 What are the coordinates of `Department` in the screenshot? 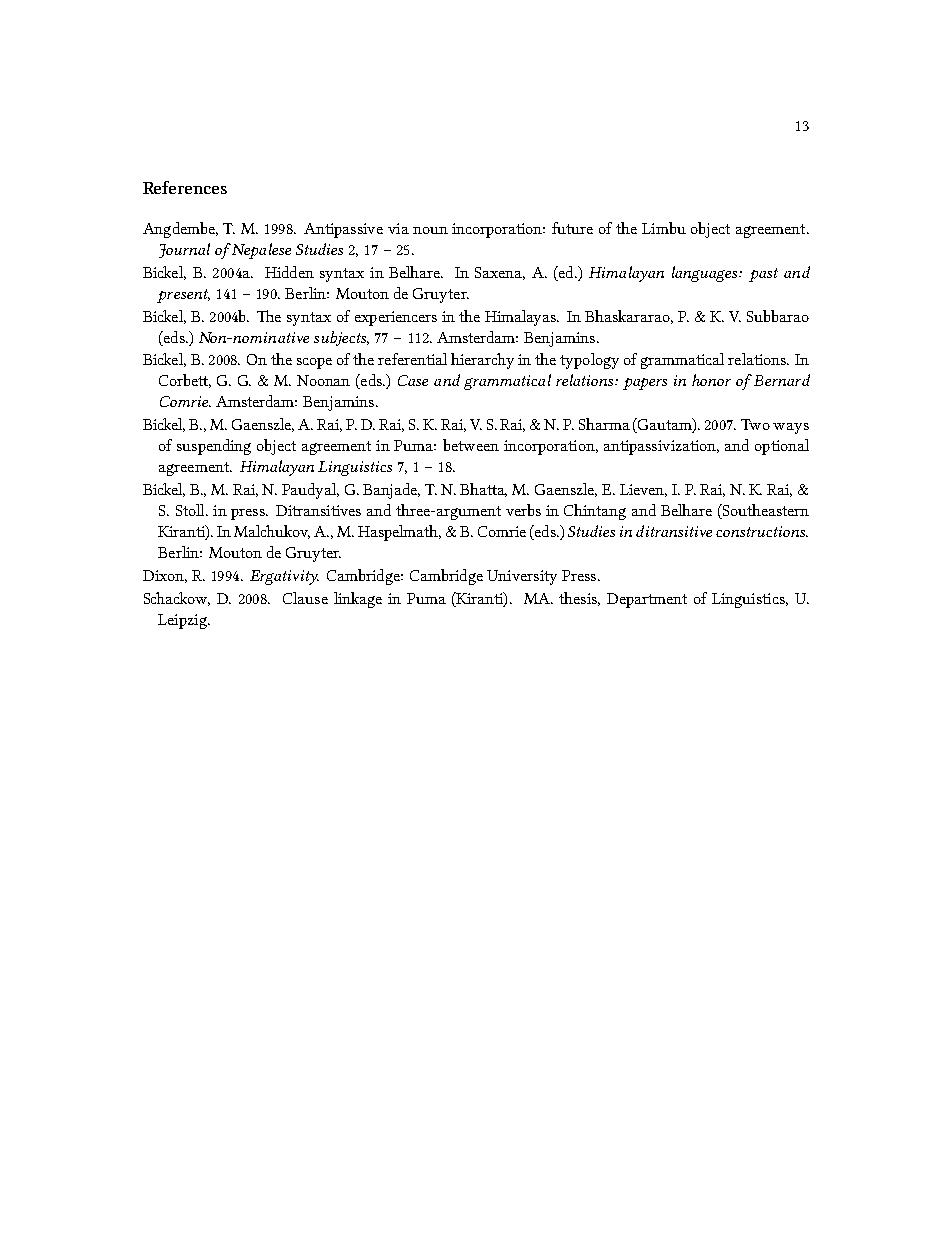 It's located at (647, 600).
